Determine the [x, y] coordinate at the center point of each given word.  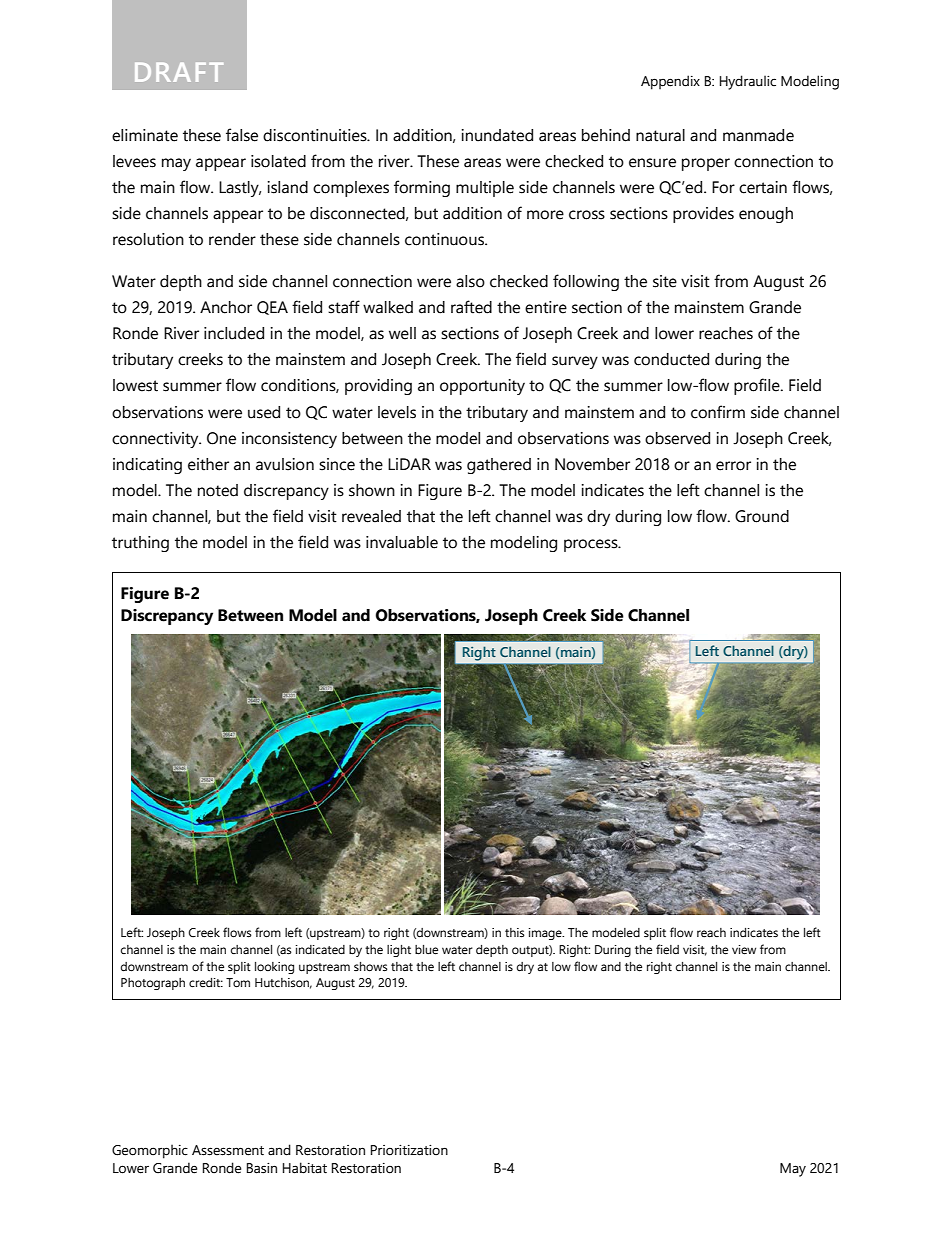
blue [426, 950]
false [242, 135]
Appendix [670, 82]
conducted [671, 359]
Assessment [228, 1150]
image [546, 934]
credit [206, 982]
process [592, 545]
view [744, 950]
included [234, 333]
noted [218, 490]
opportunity [482, 387]
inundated [497, 135]
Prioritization [409, 1150]
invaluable [402, 542]
